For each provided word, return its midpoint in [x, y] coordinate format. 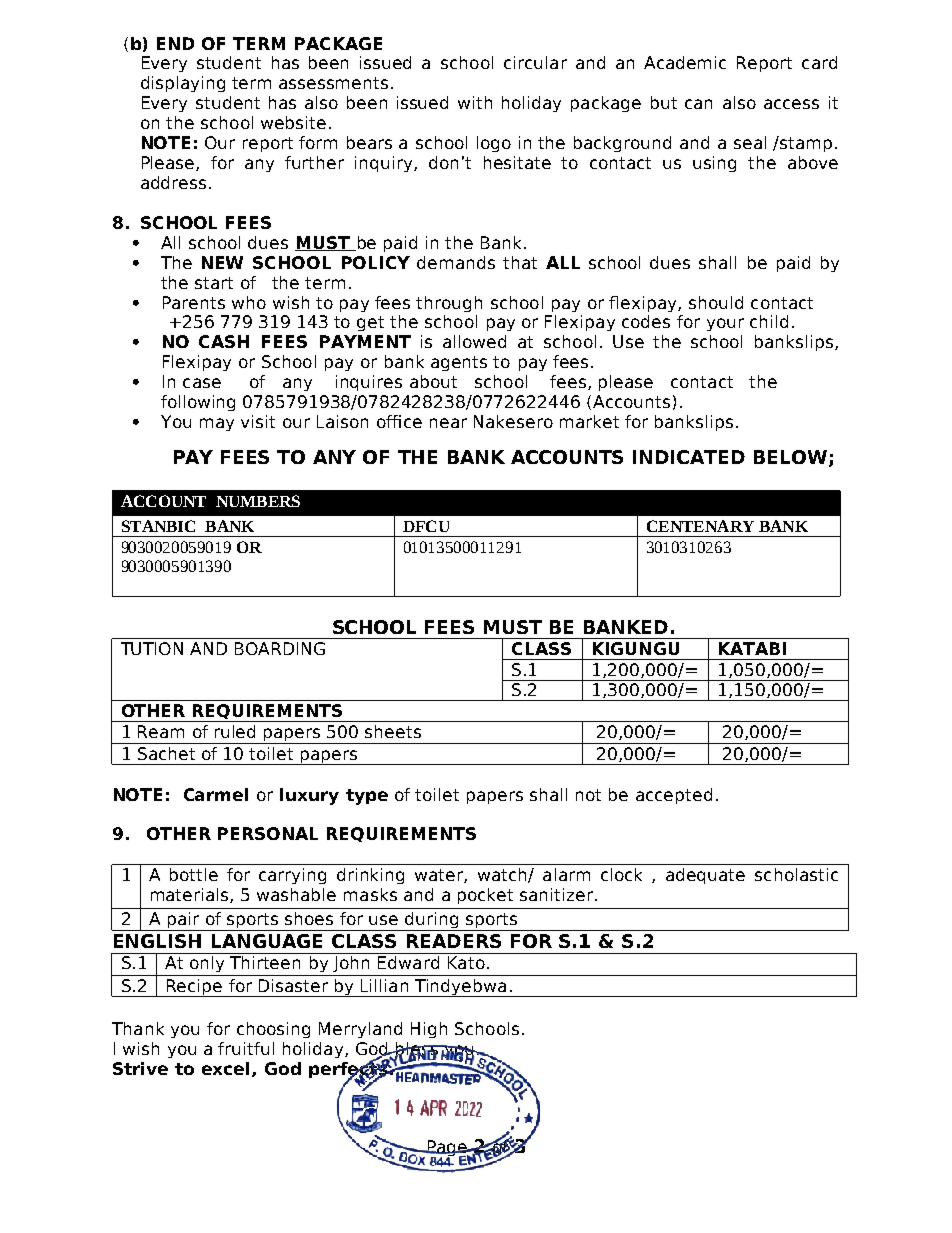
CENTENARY [700, 526]
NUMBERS [258, 501]
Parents [194, 302]
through [449, 304]
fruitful [246, 1048]
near [448, 423]
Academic [685, 62]
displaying [183, 84]
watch [503, 875]
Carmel [216, 794]
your [725, 324]
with [475, 102]
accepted [674, 796]
